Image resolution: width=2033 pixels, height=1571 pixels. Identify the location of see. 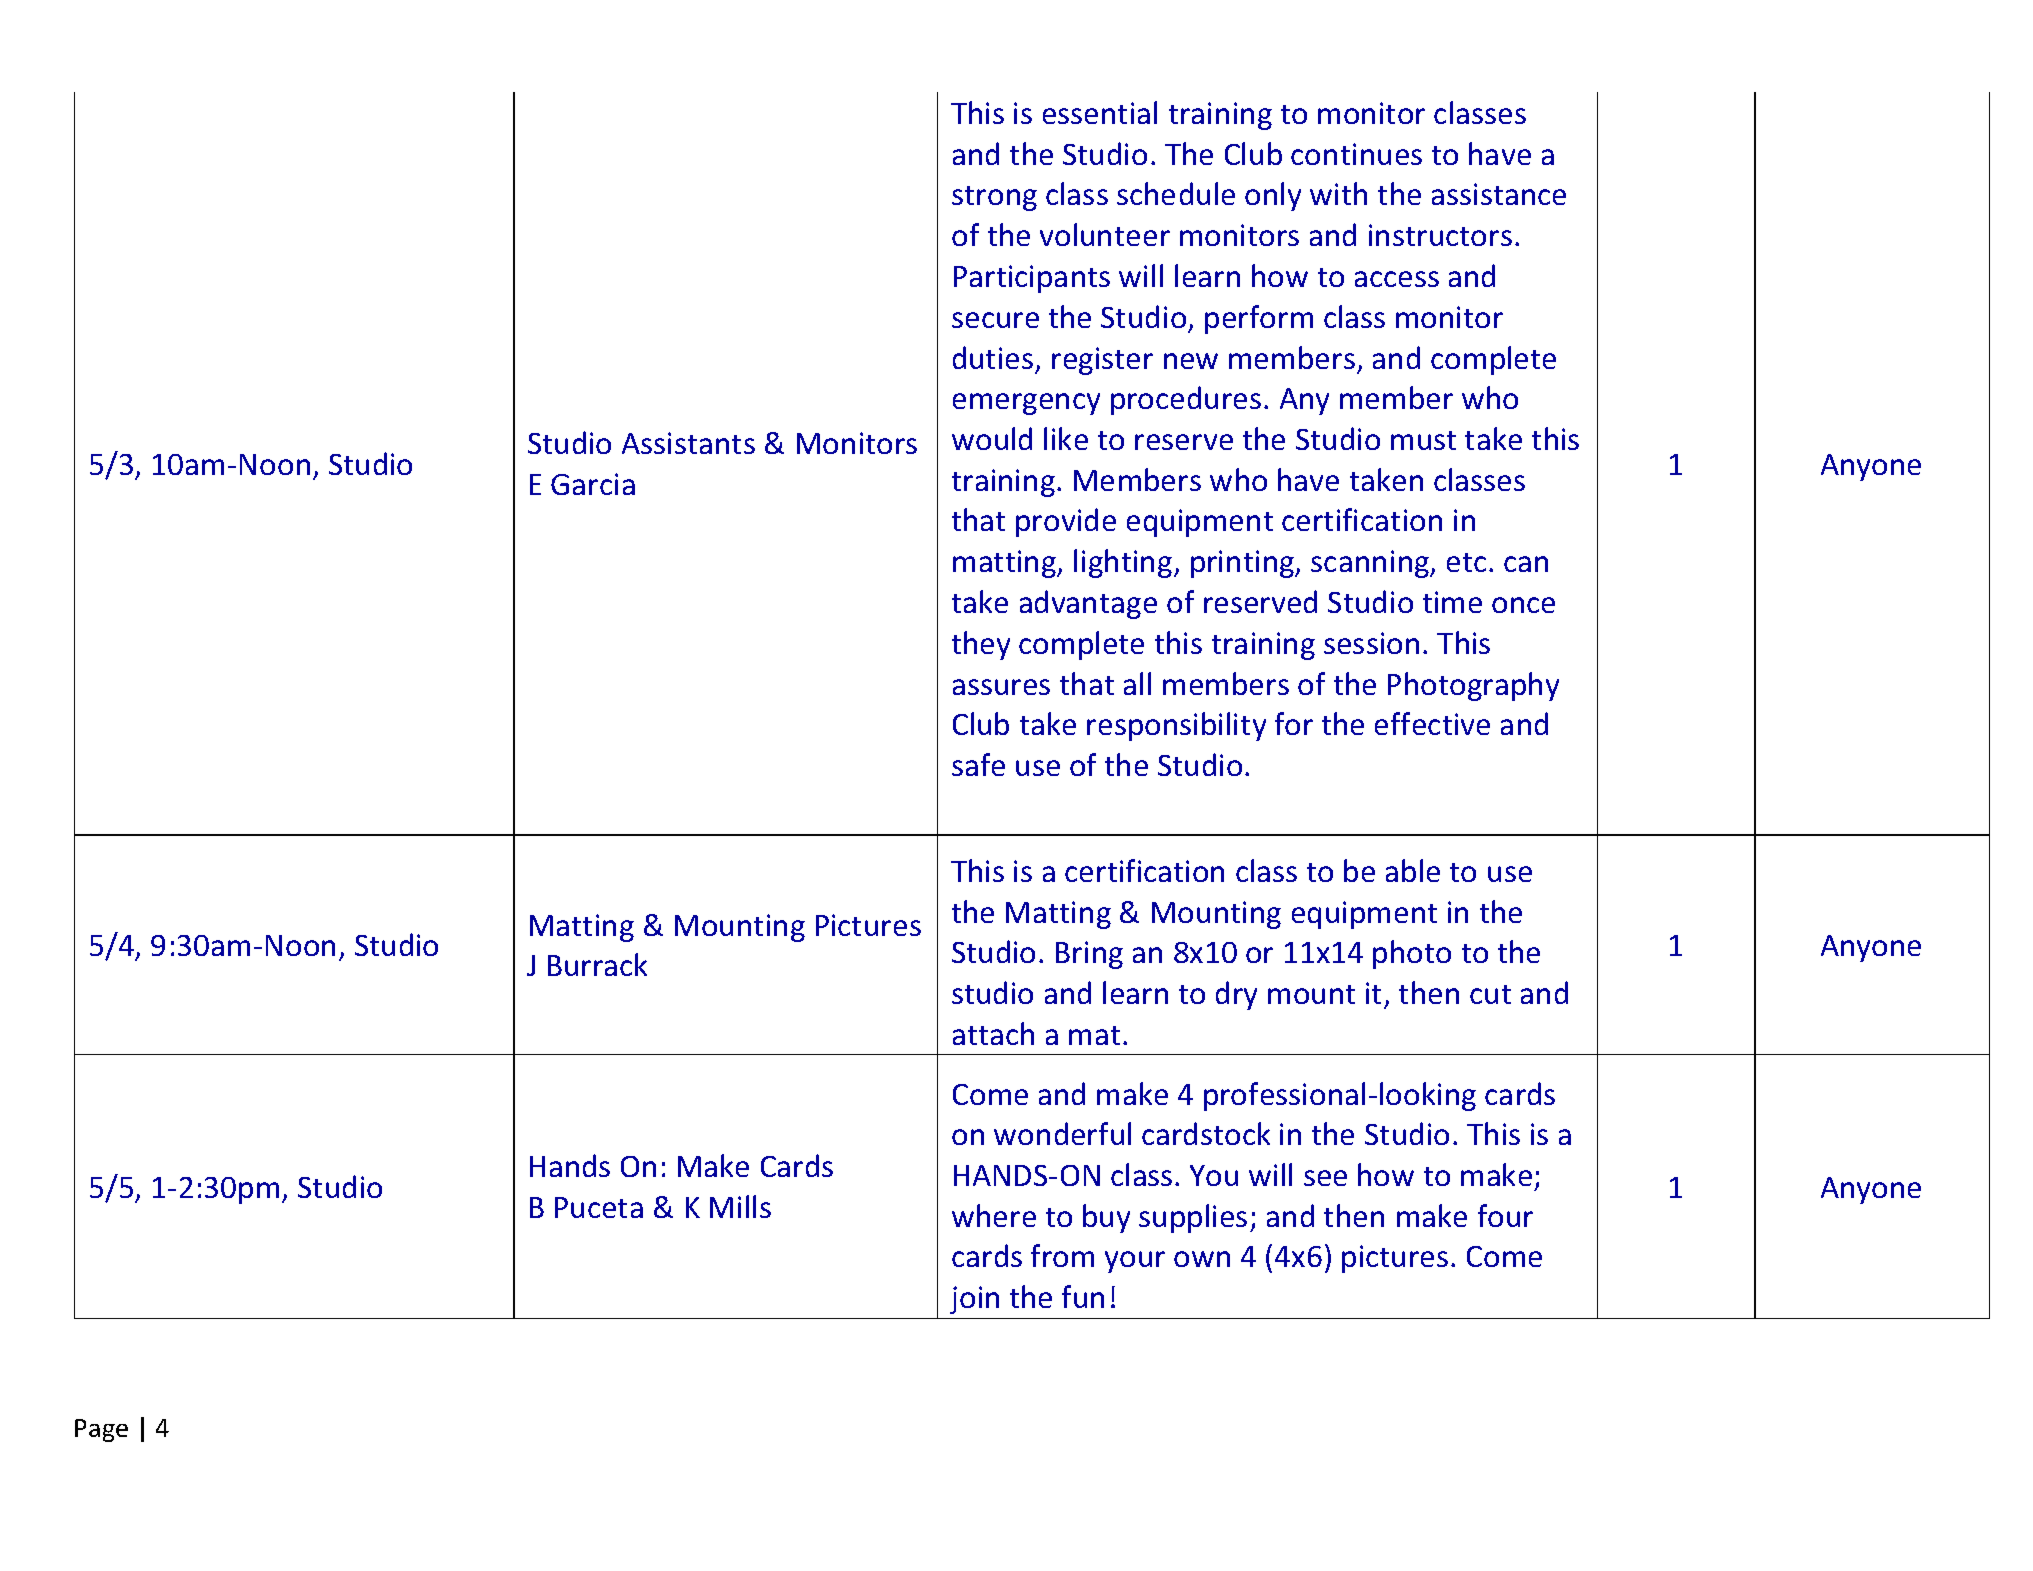
(1325, 1178).
